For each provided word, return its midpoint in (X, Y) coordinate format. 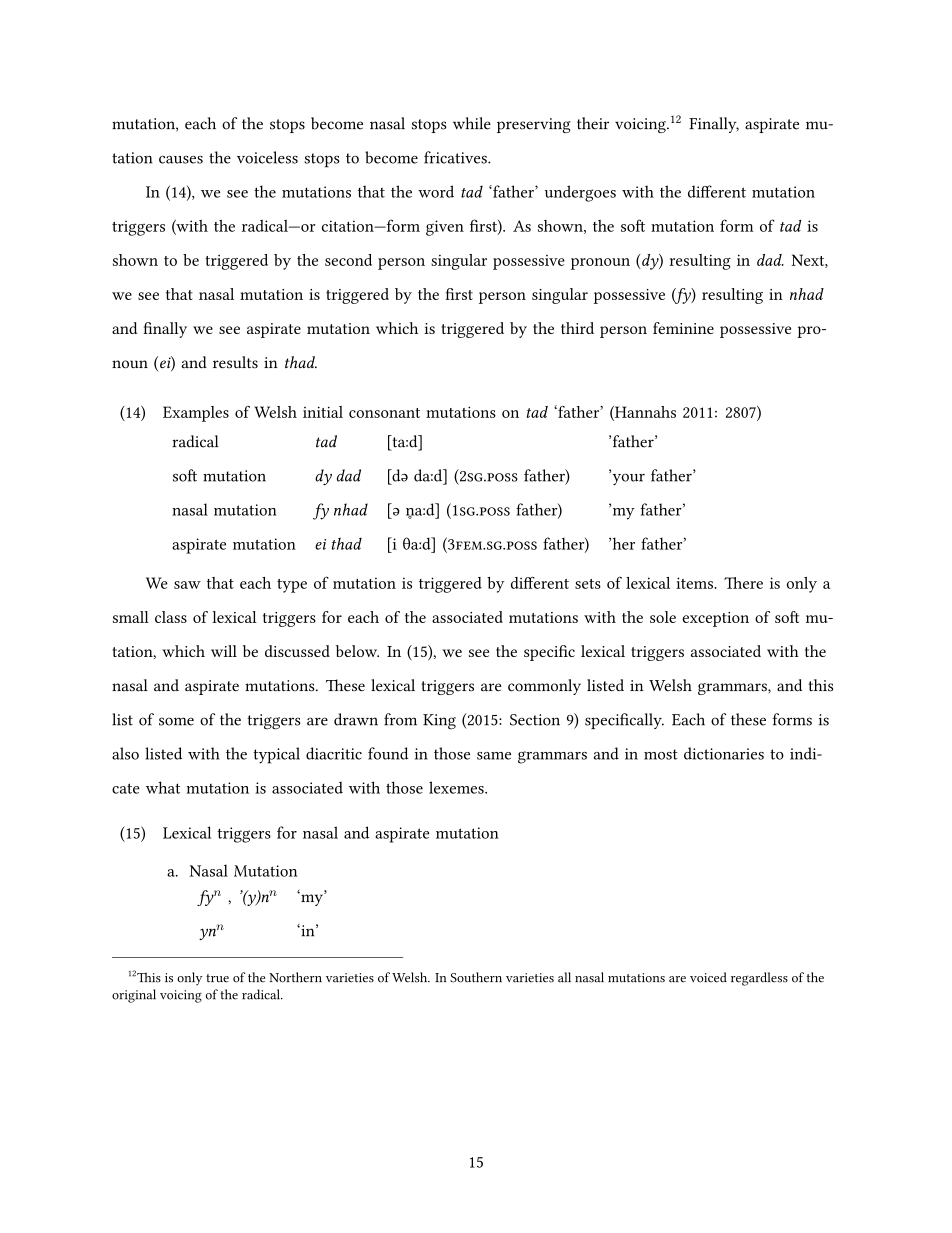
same (494, 756)
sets (588, 584)
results (235, 362)
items (695, 583)
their (593, 123)
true (217, 978)
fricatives (456, 157)
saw (187, 585)
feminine (683, 328)
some (176, 721)
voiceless (267, 157)
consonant (384, 413)
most (661, 754)
